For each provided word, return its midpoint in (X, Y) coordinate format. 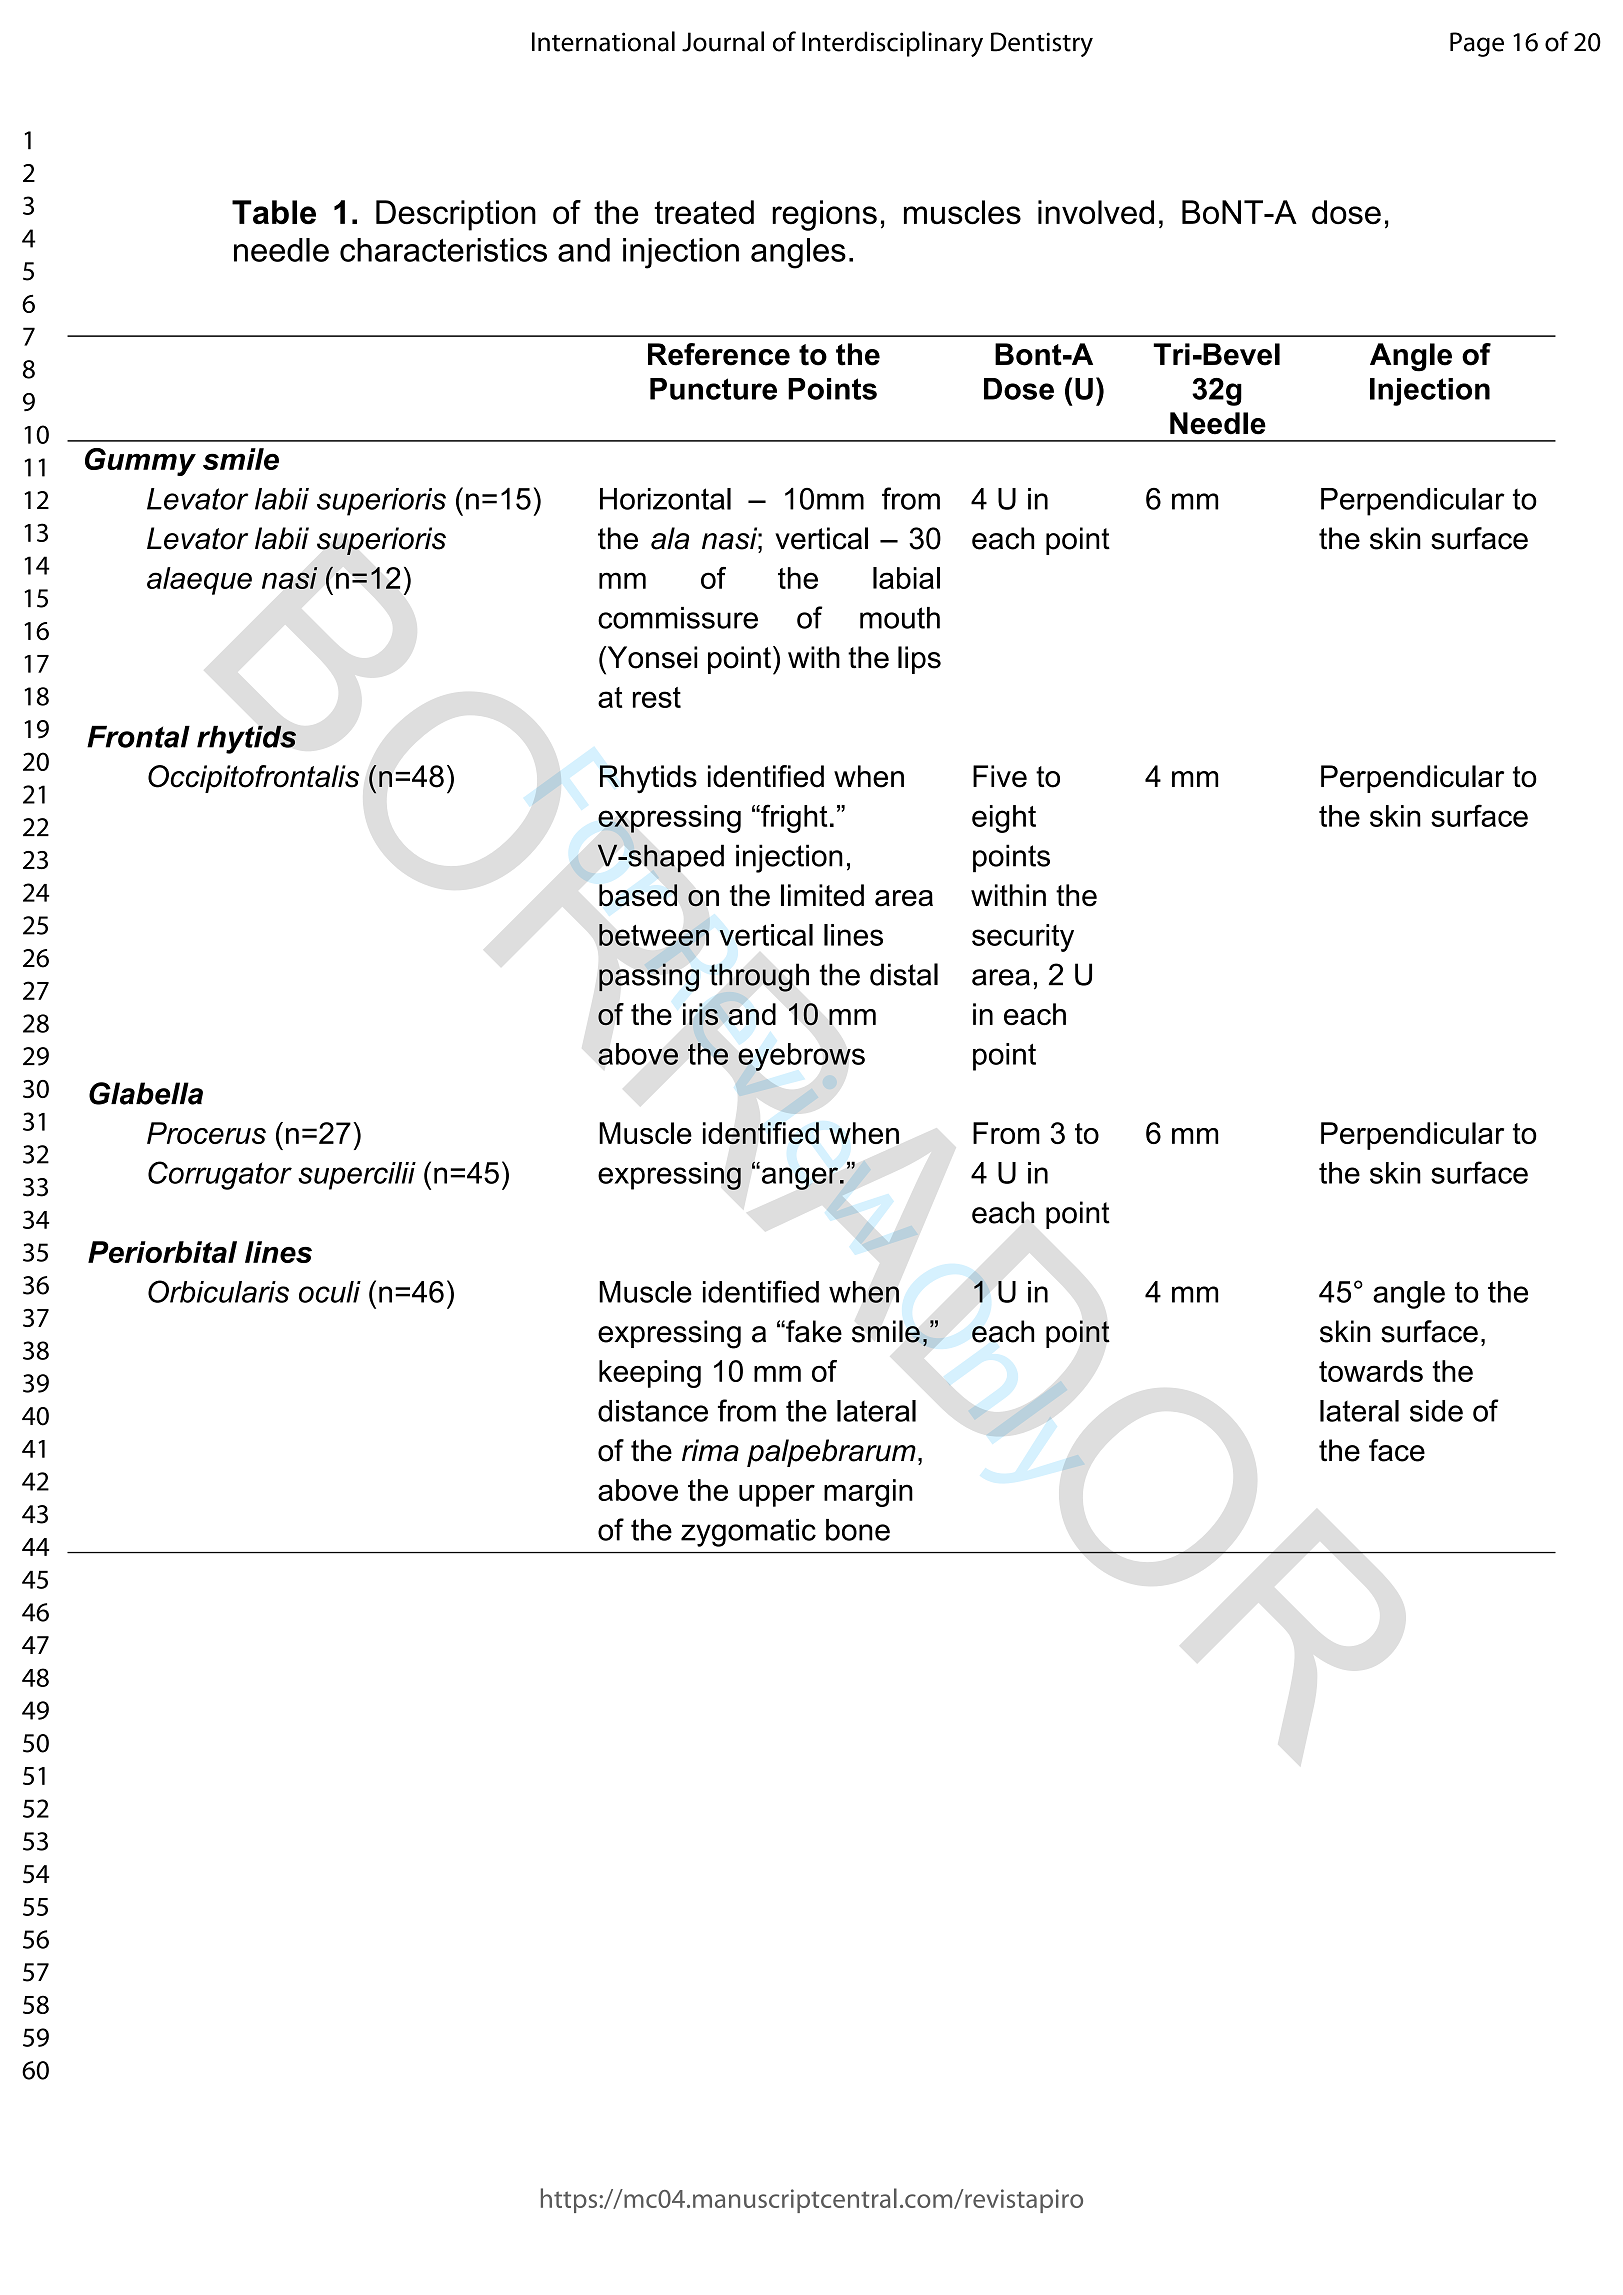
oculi (330, 1292)
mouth (900, 618)
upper (777, 1495)
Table (274, 212)
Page (1477, 44)
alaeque (199, 581)
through (759, 977)
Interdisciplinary (892, 44)
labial (906, 578)
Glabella (146, 1093)
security (1023, 938)
